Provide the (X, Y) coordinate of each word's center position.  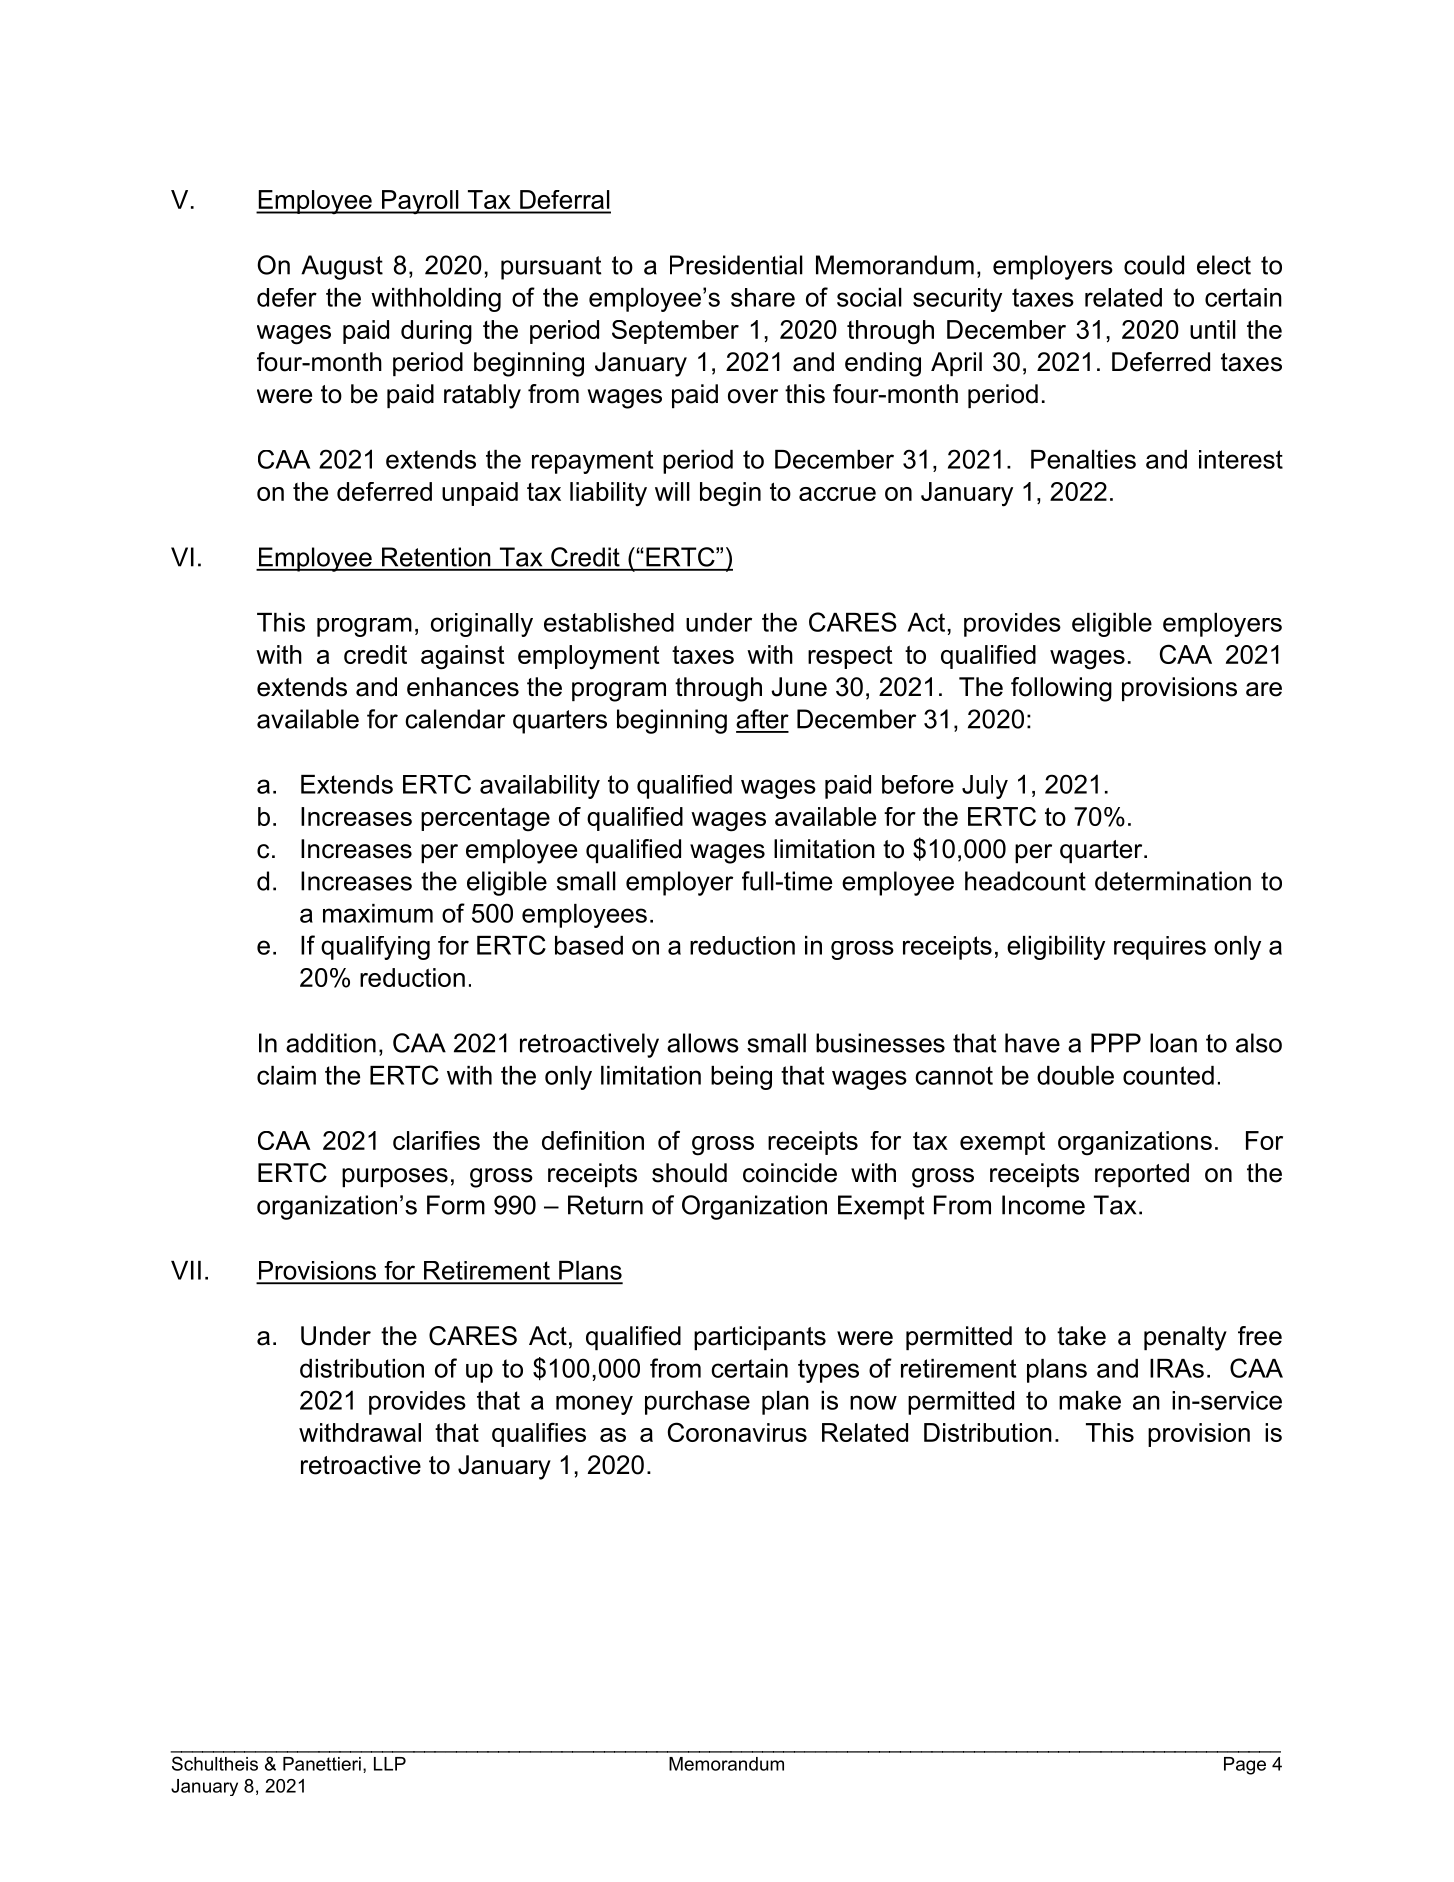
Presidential (736, 265)
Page (1245, 1766)
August (342, 267)
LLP (390, 1764)
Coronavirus (737, 1432)
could (1154, 265)
